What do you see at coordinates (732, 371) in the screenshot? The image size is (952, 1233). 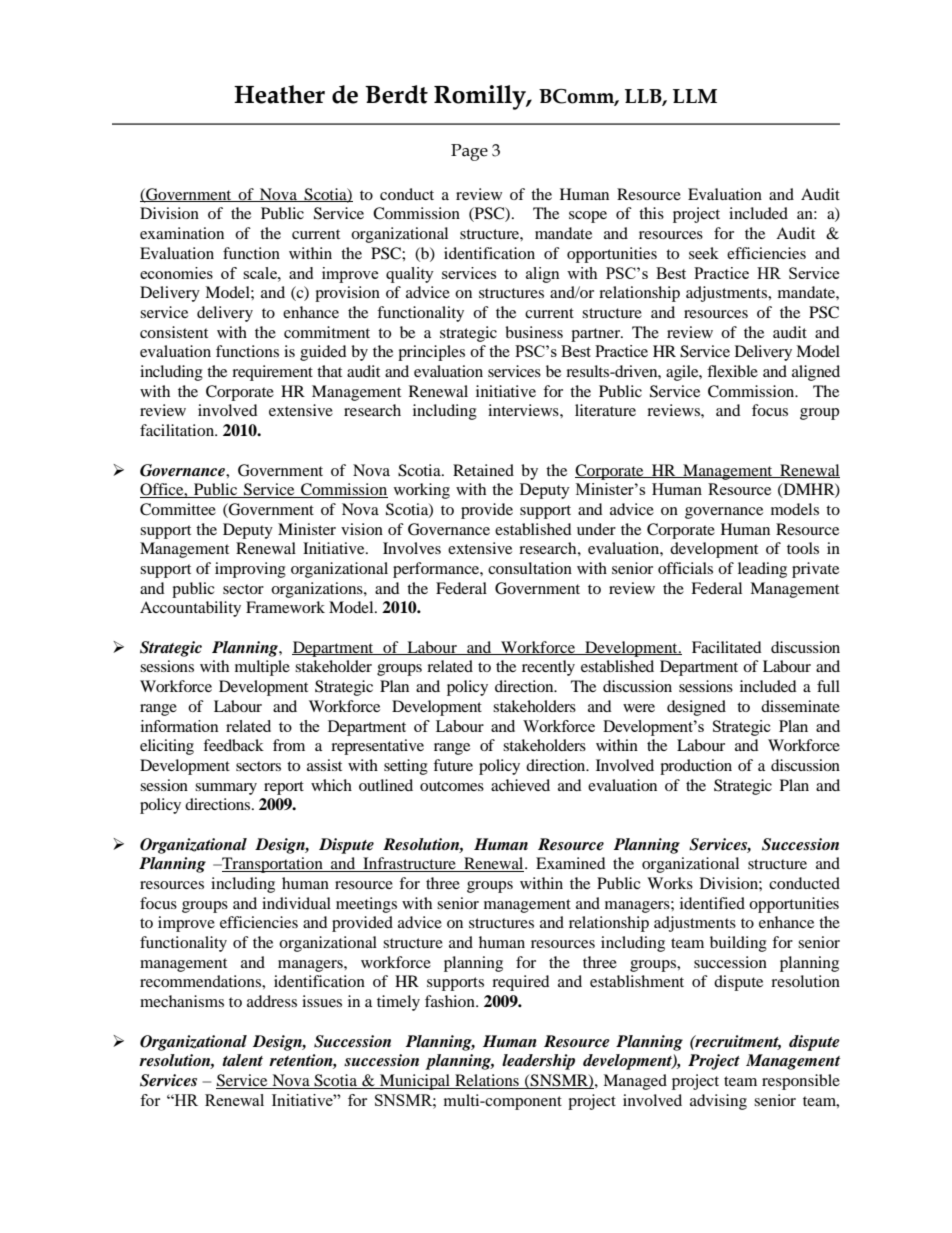 I see `flexible` at bounding box center [732, 371].
